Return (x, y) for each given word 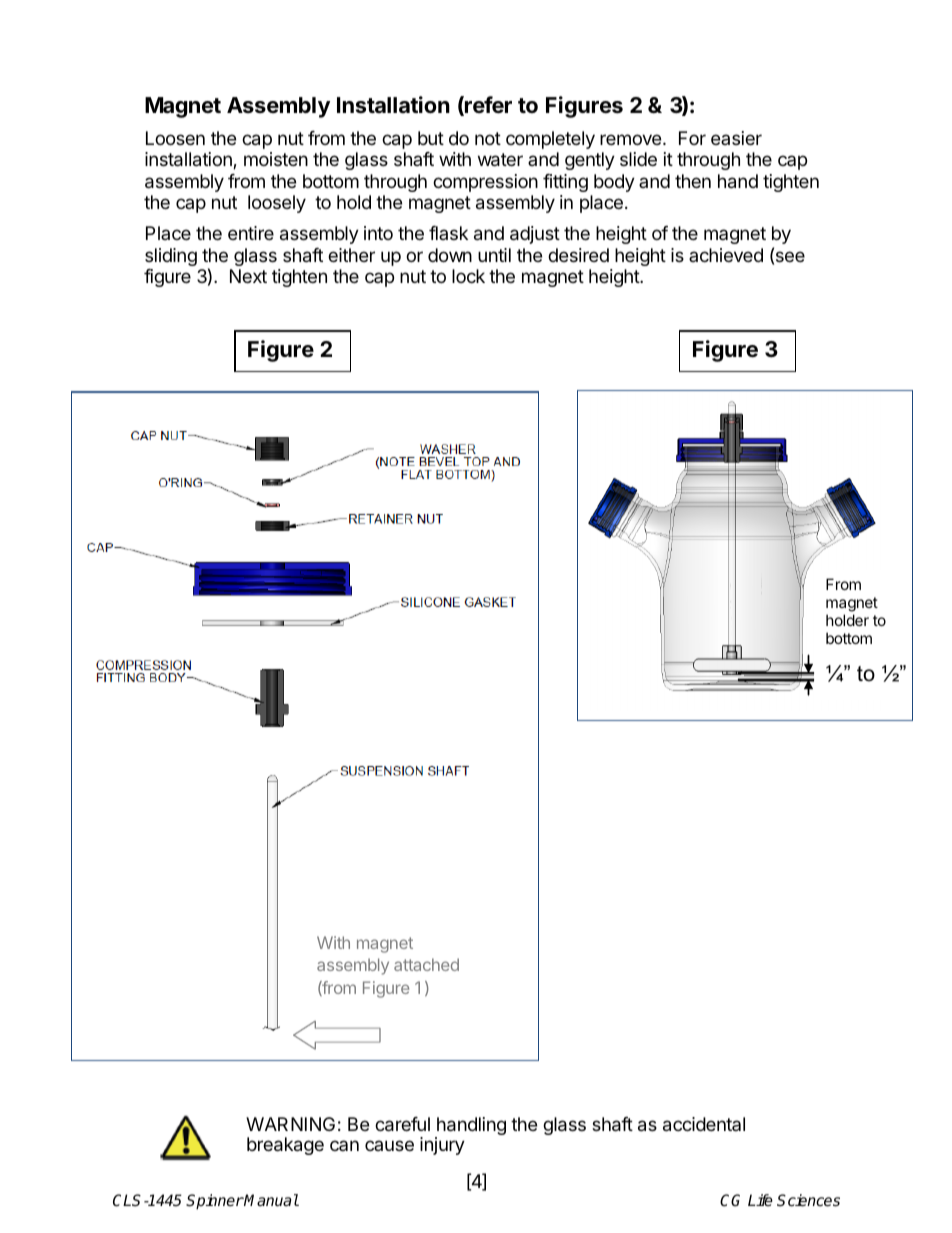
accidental (704, 1124)
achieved (726, 255)
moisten (276, 159)
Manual (271, 1200)
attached (426, 964)
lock (468, 276)
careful (402, 1124)
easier (736, 138)
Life (760, 1200)
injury (442, 1146)
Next (248, 276)
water (500, 160)
